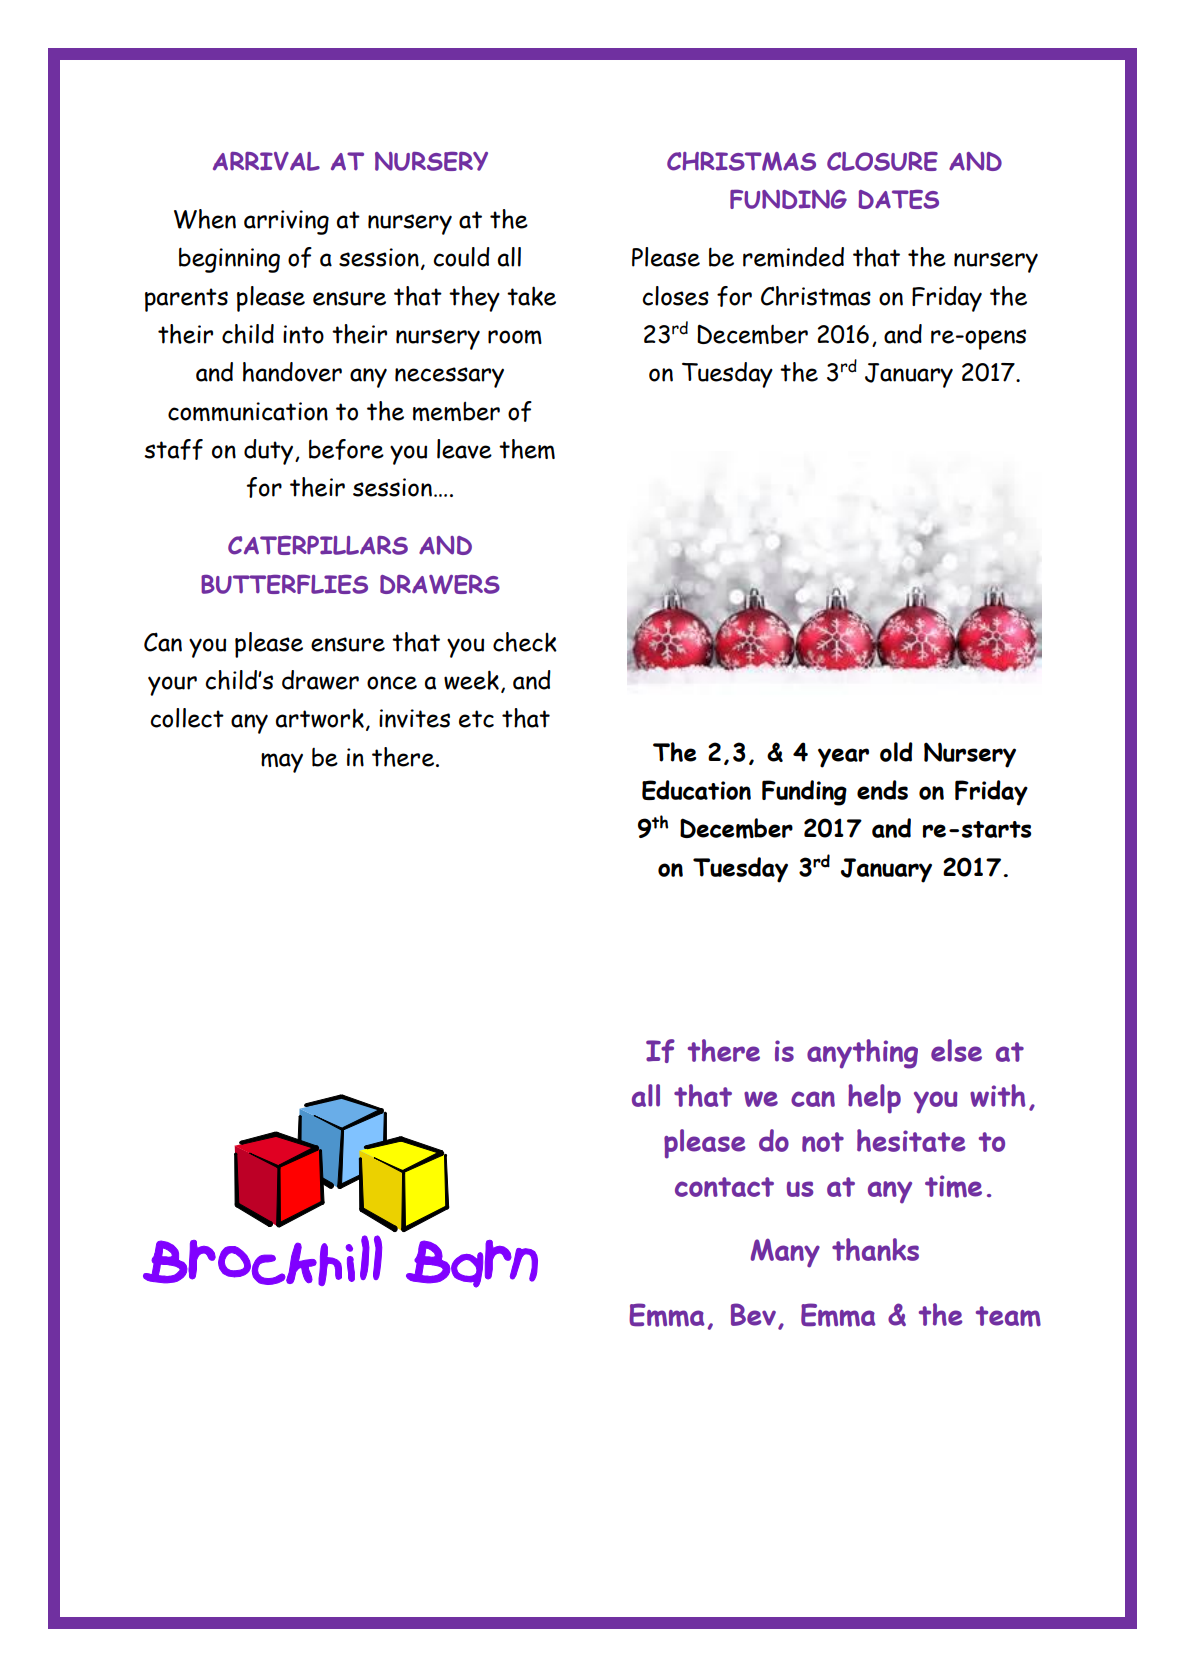 The width and height of the screenshot is (1185, 1677). Describe the element at coordinates (896, 752) in the screenshot. I see `old` at that location.
